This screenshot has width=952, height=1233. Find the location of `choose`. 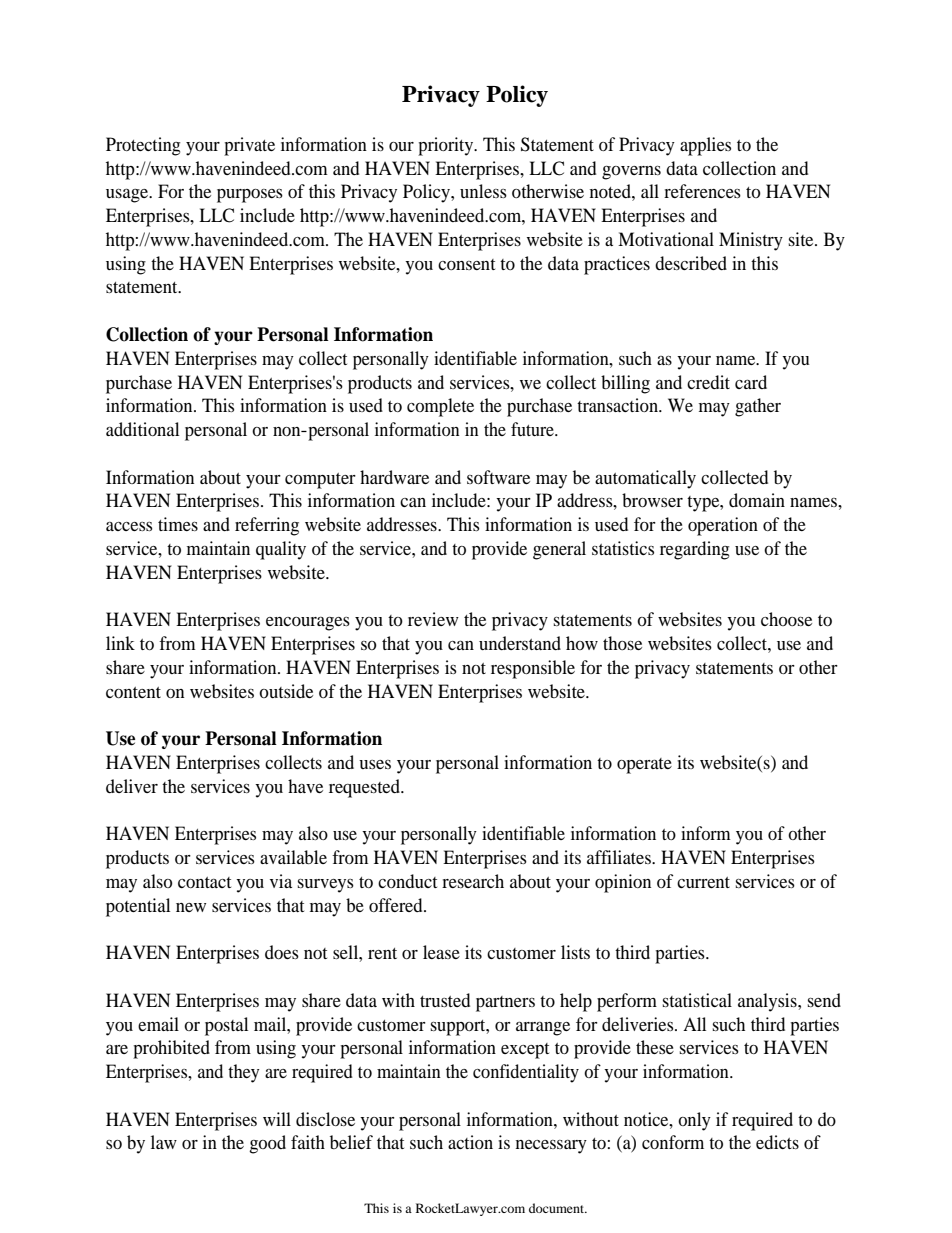

choose is located at coordinates (786, 619).
